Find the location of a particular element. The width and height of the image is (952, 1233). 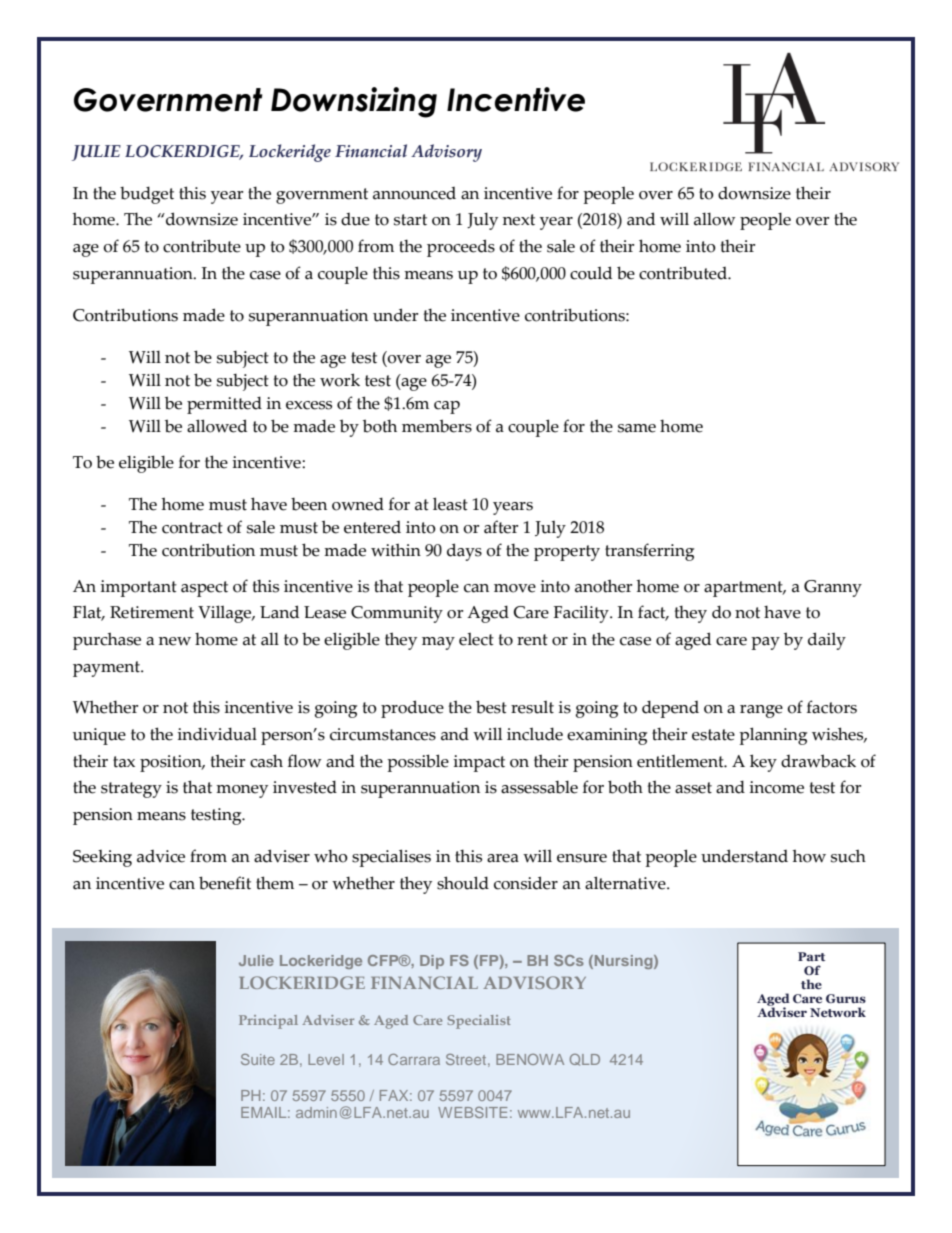

budget is located at coordinates (147, 195).
